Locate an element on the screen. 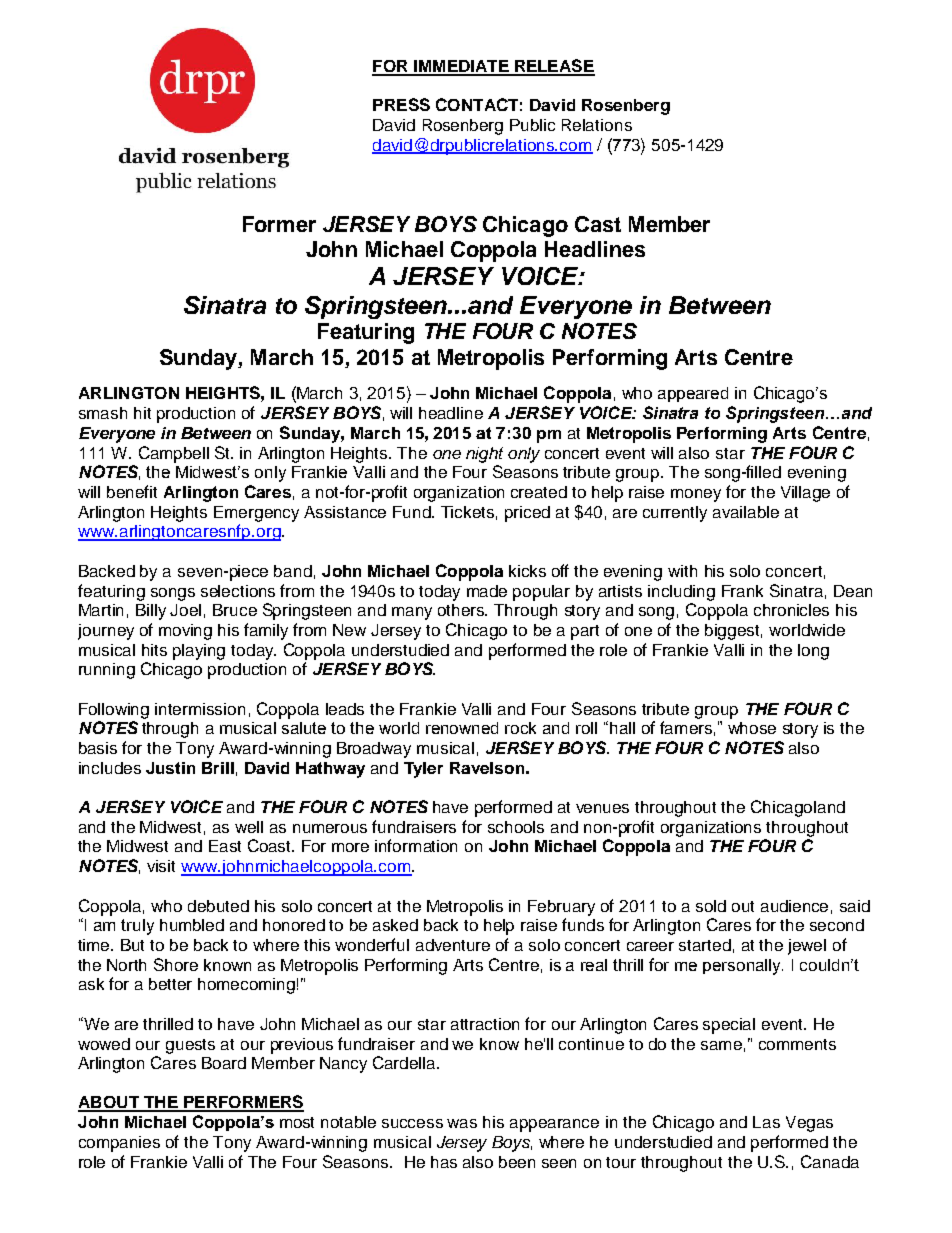 Image resolution: width=952 pixels, height=1233 pixels. appeared is located at coordinates (693, 394).
